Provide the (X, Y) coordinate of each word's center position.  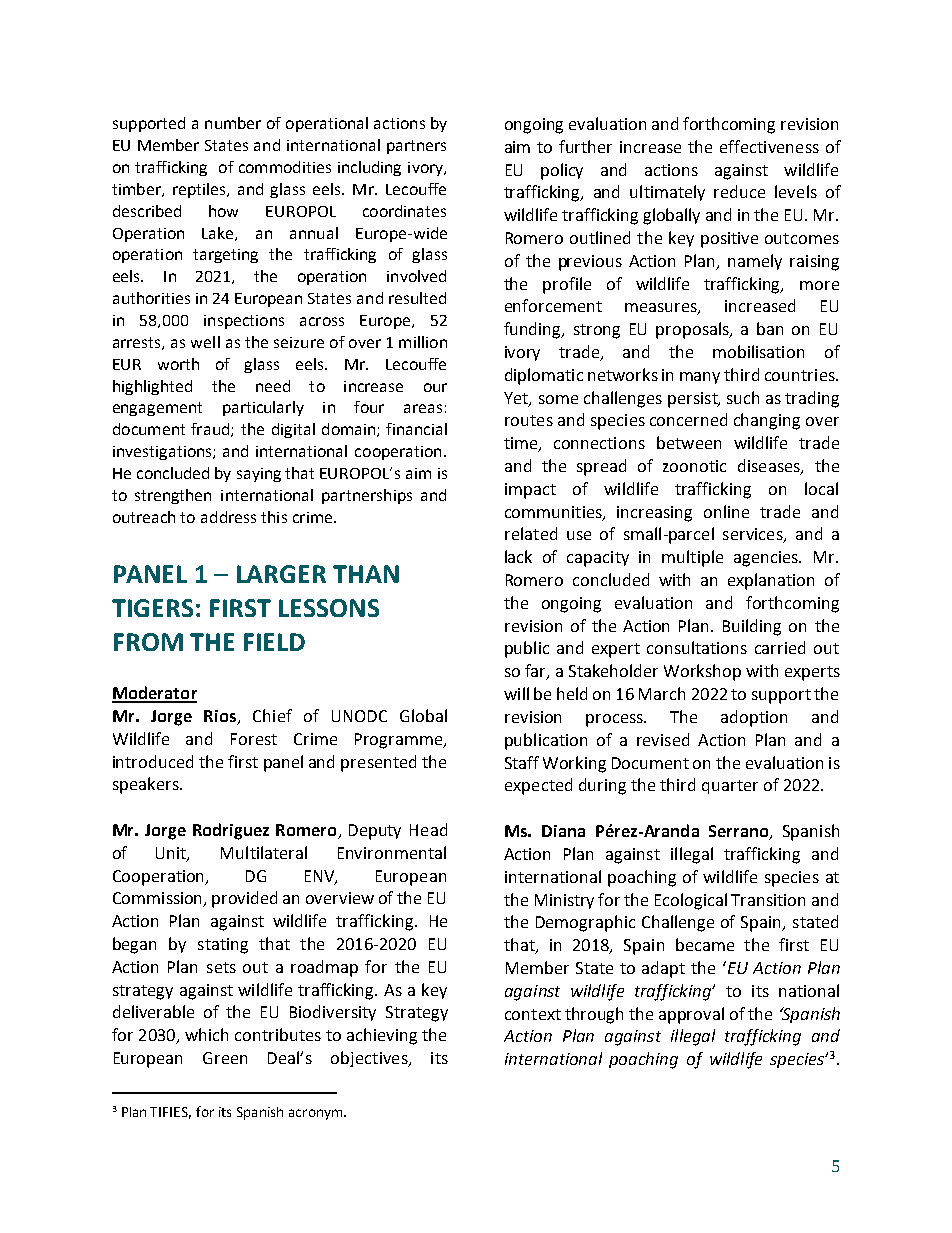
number (233, 123)
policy (562, 171)
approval (691, 1015)
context (533, 1014)
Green (225, 1058)
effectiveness (769, 146)
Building (752, 627)
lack (518, 556)
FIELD (274, 642)
